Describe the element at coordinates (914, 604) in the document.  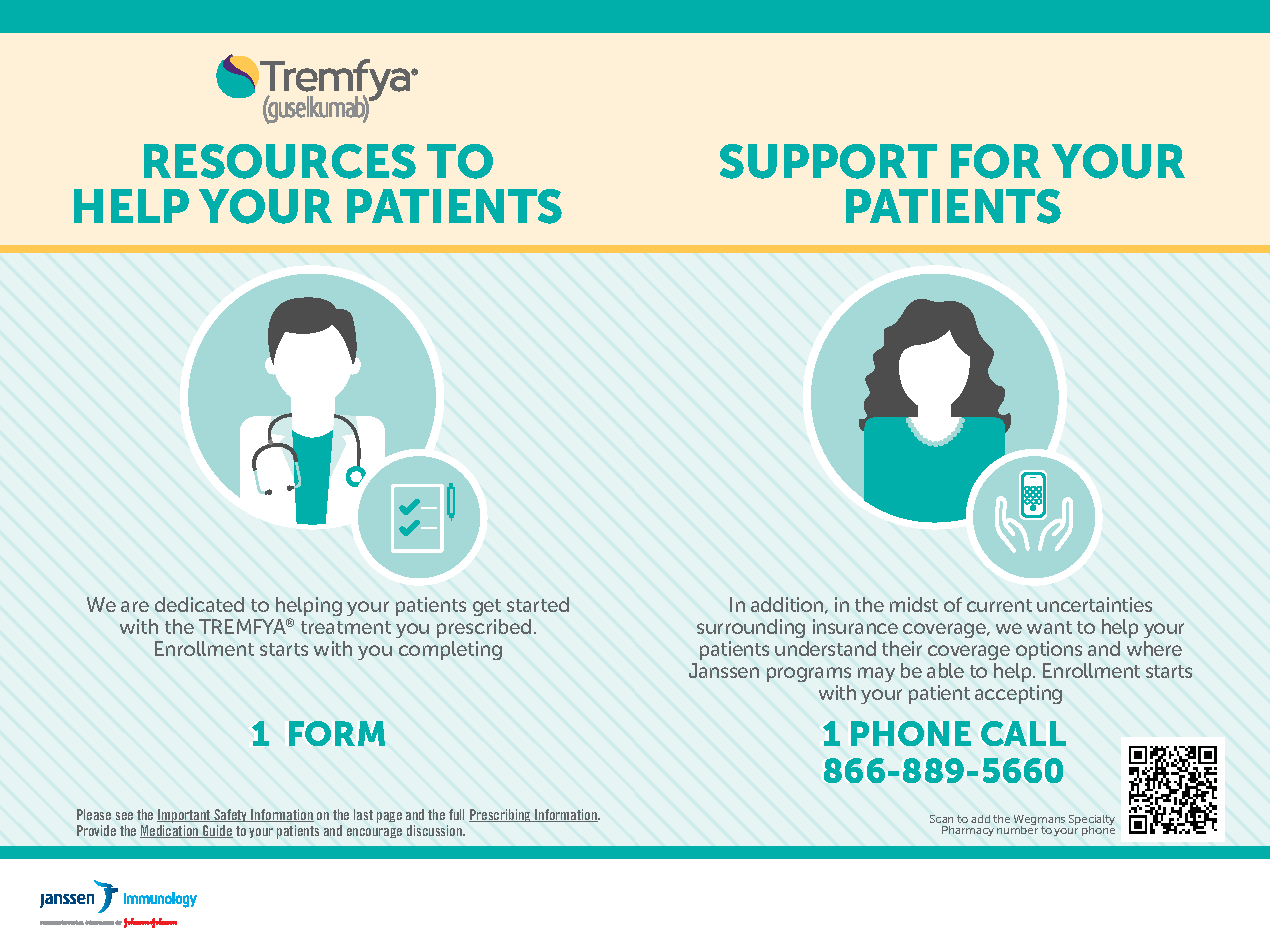
I see `midst` at that location.
